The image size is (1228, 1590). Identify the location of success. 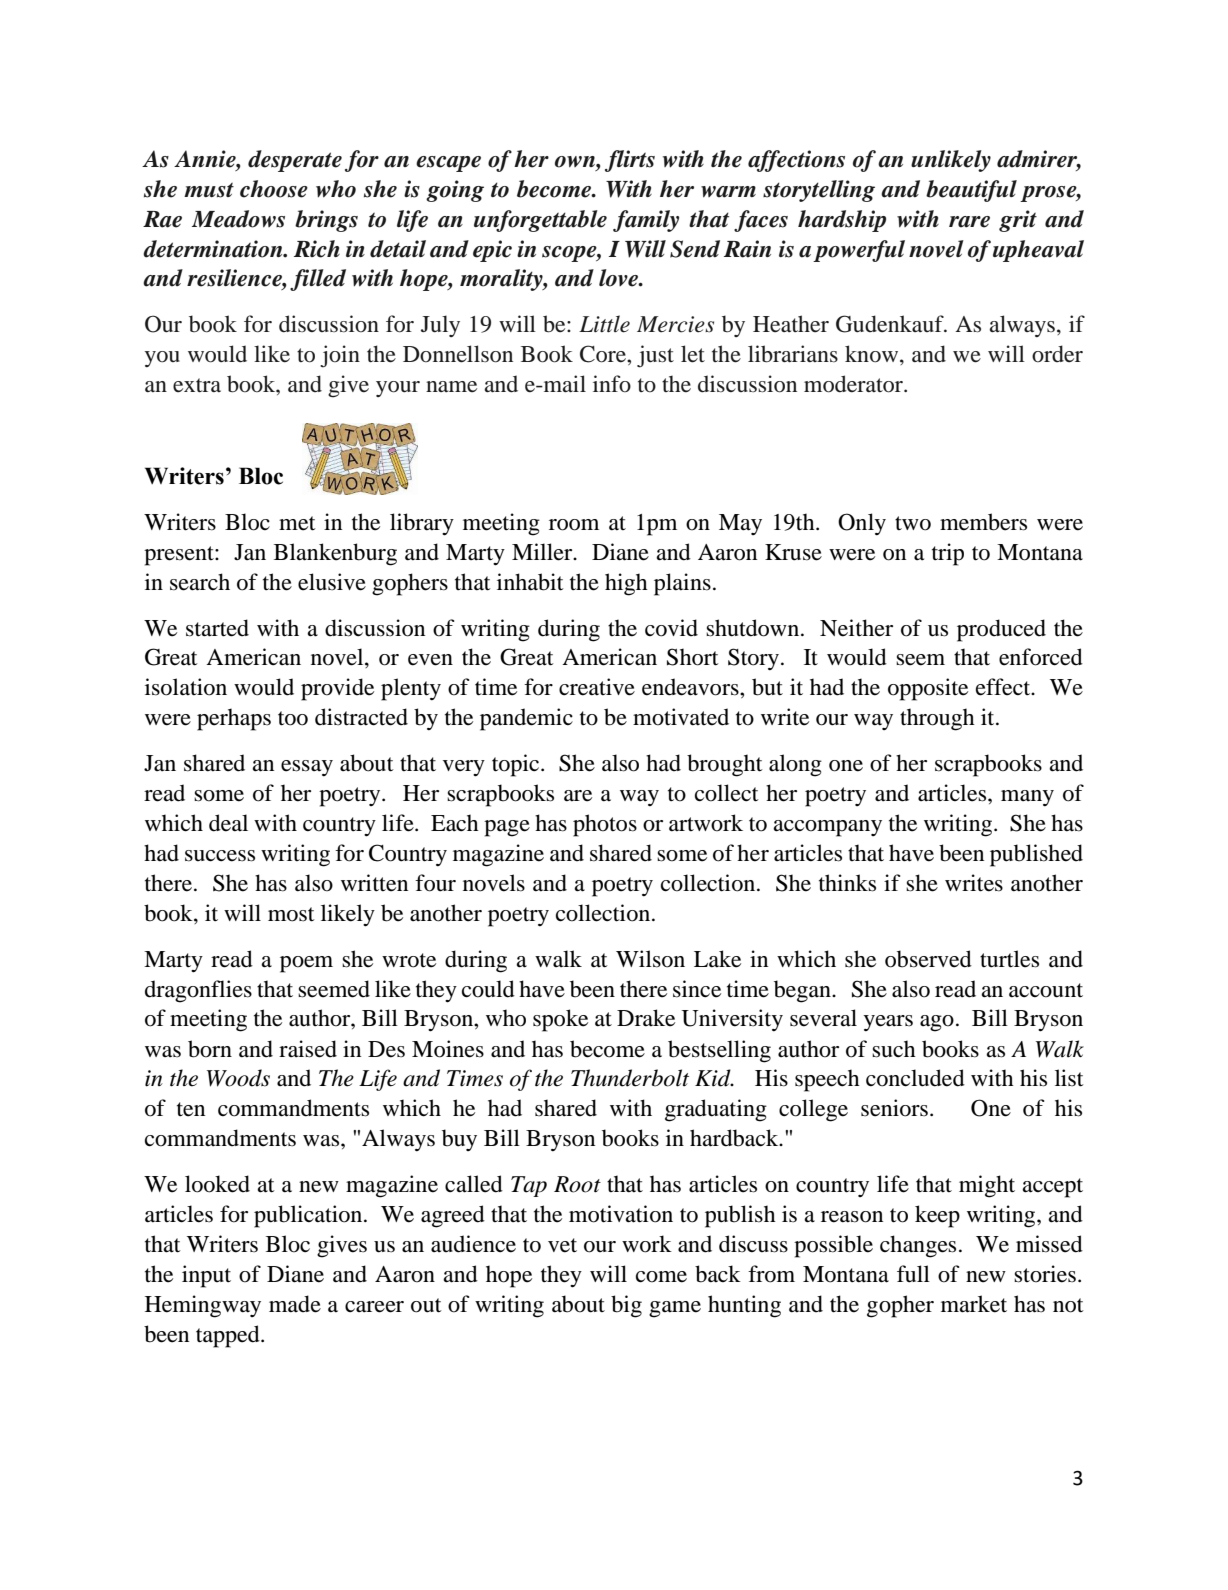
(220, 856).
